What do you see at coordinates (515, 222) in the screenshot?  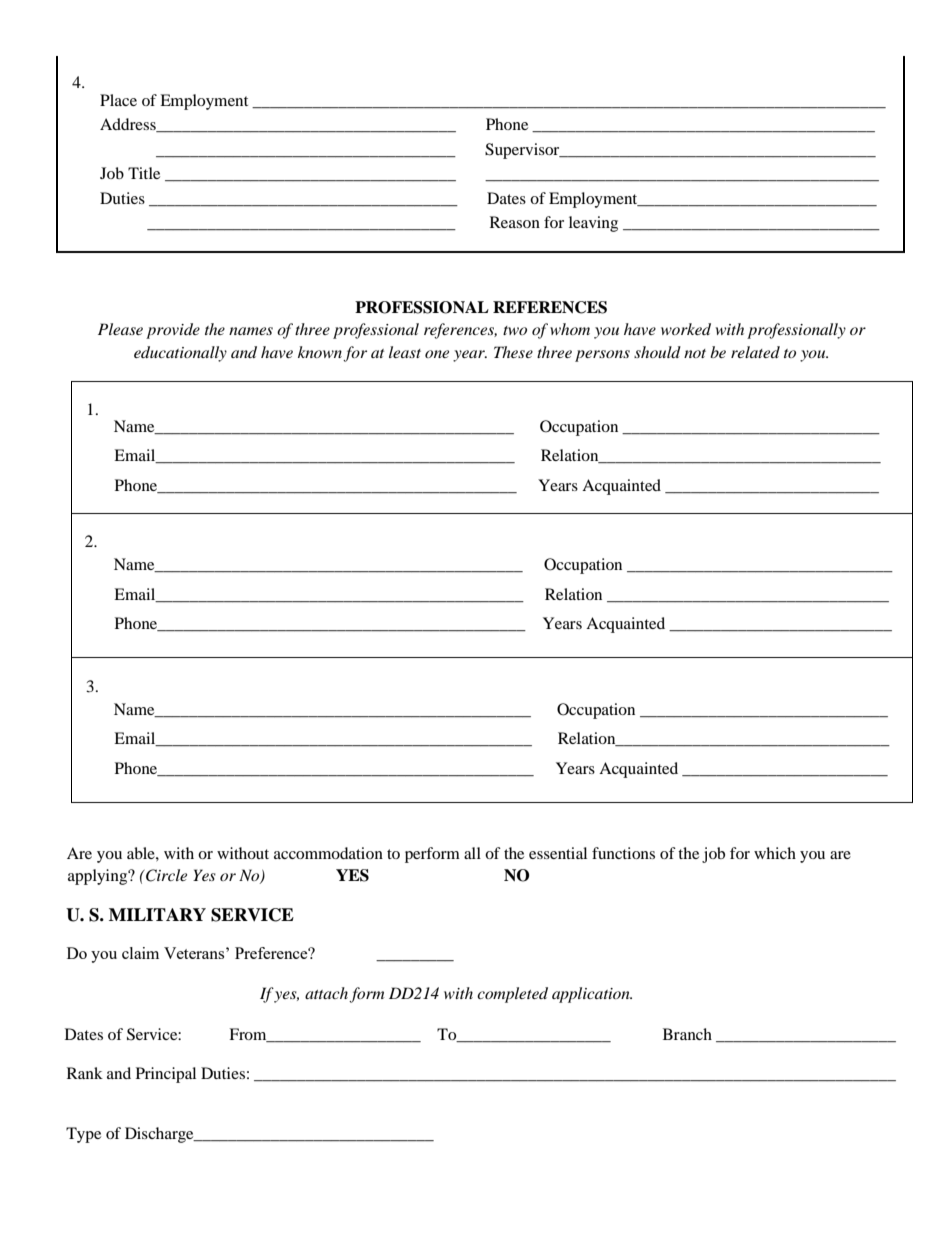 I see `Reason` at bounding box center [515, 222].
